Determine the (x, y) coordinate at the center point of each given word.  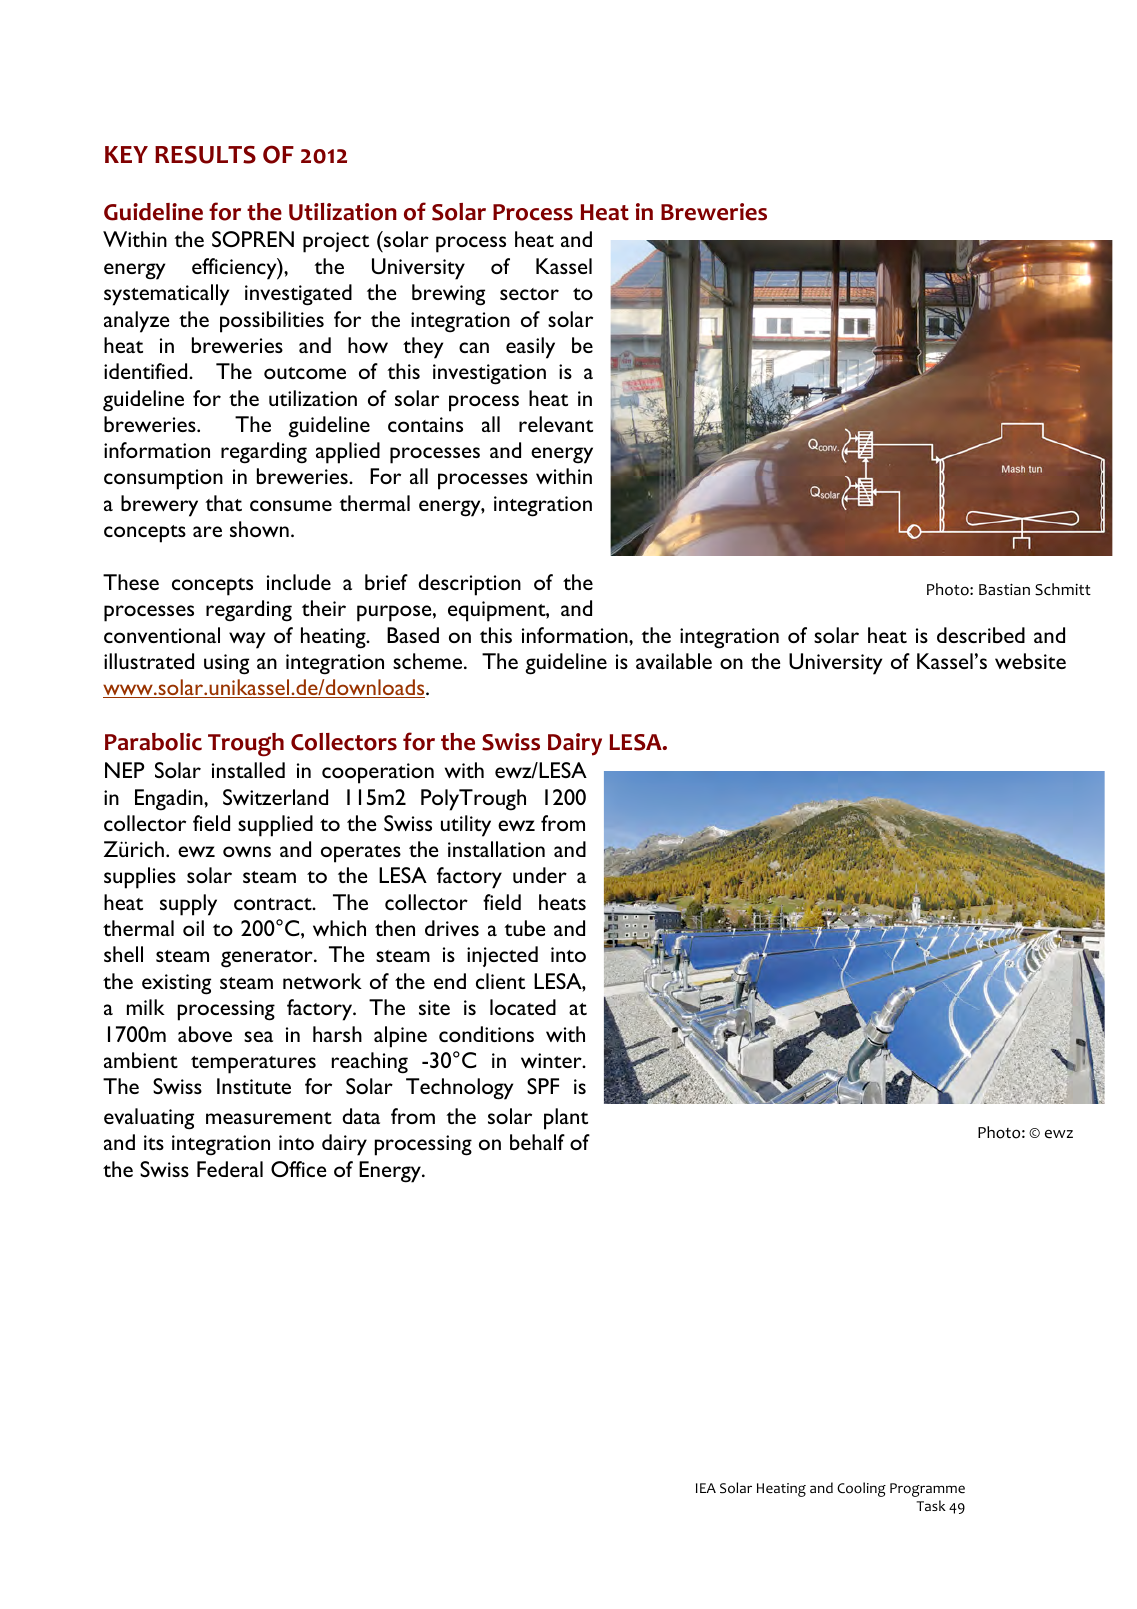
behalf (537, 1142)
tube (525, 928)
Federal (230, 1169)
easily (530, 348)
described (981, 635)
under (540, 875)
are (207, 531)
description (469, 585)
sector (529, 294)
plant (566, 1119)
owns (247, 851)
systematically (166, 295)
